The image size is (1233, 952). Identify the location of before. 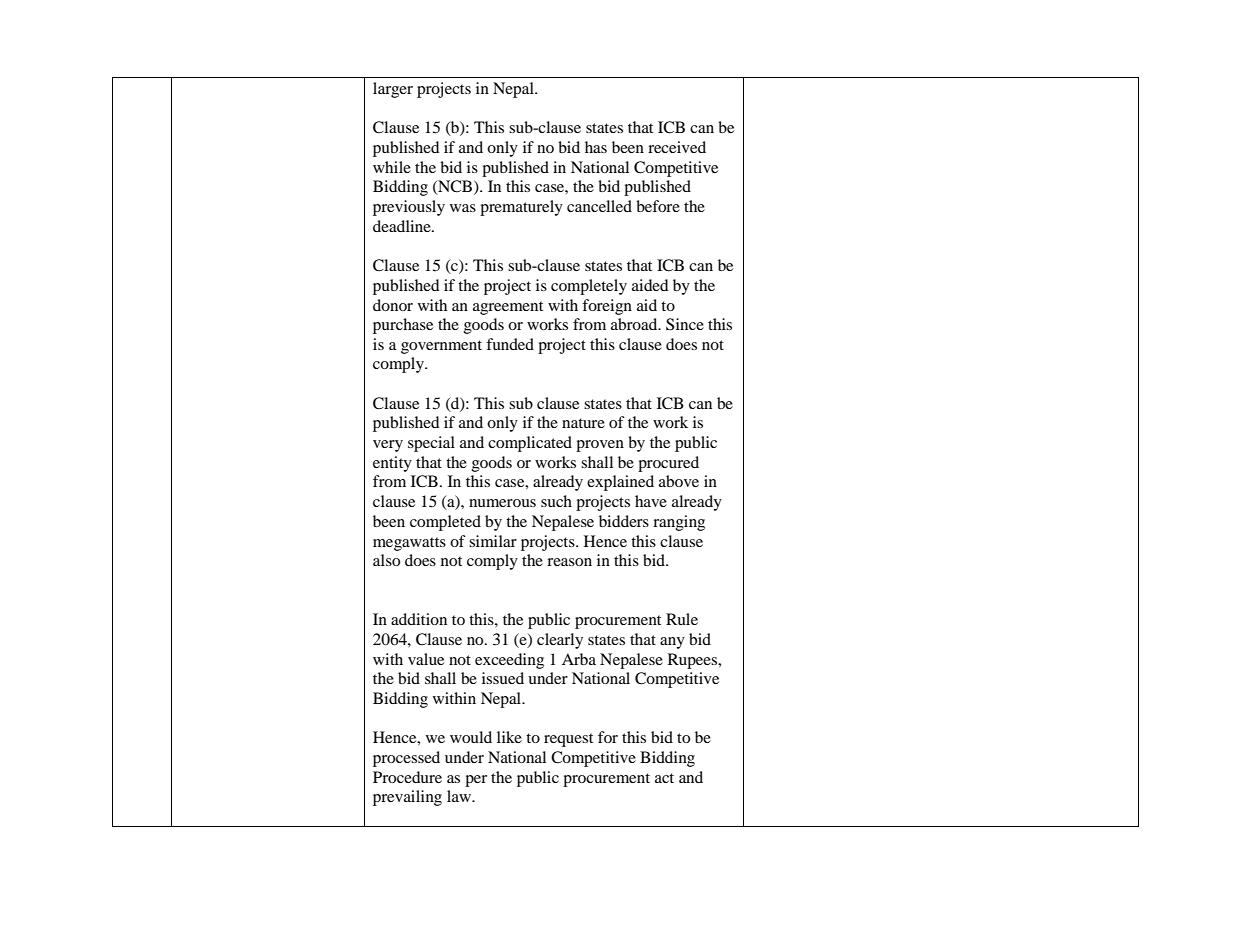
(658, 206).
